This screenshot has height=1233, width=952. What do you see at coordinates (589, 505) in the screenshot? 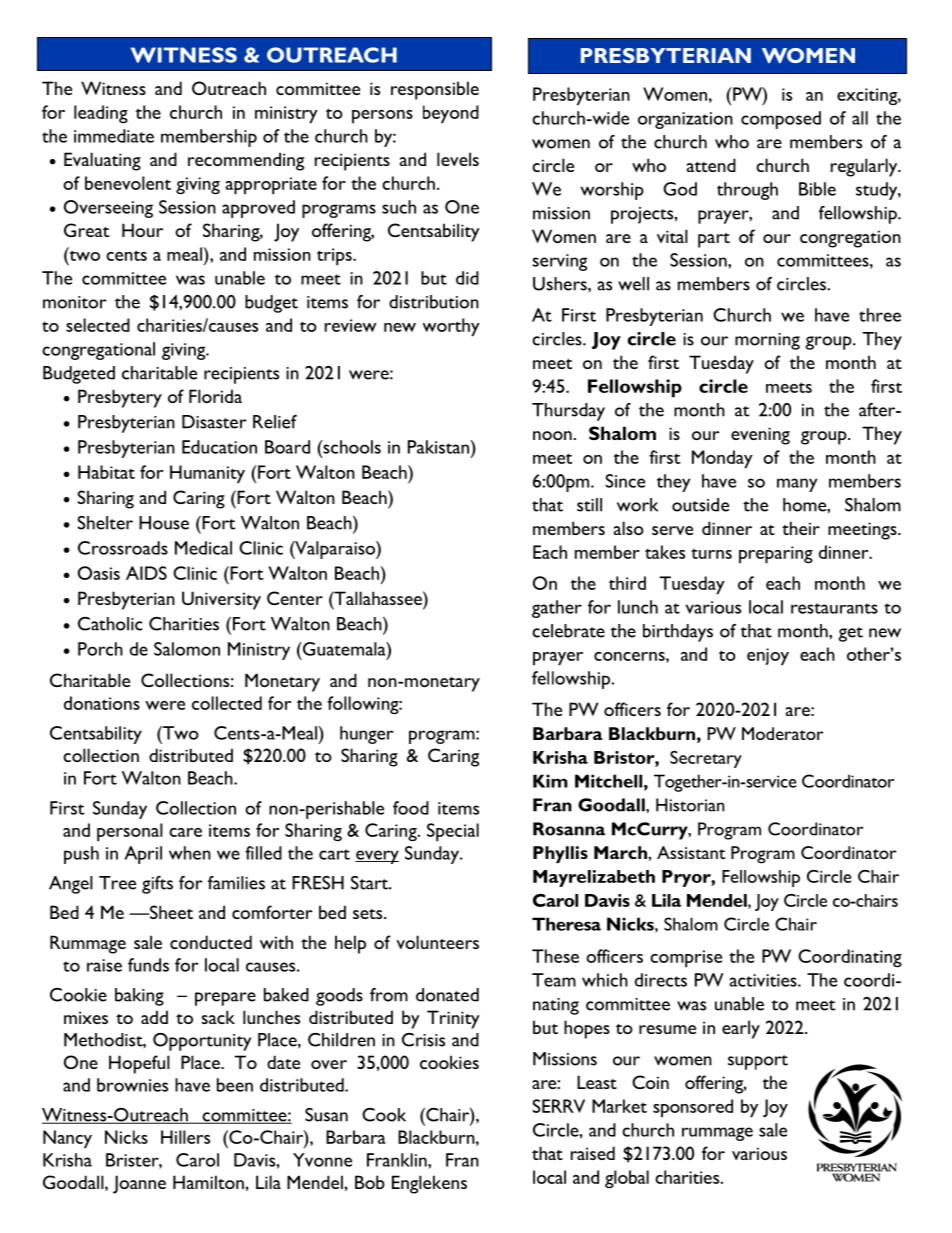
I see `still` at bounding box center [589, 505].
